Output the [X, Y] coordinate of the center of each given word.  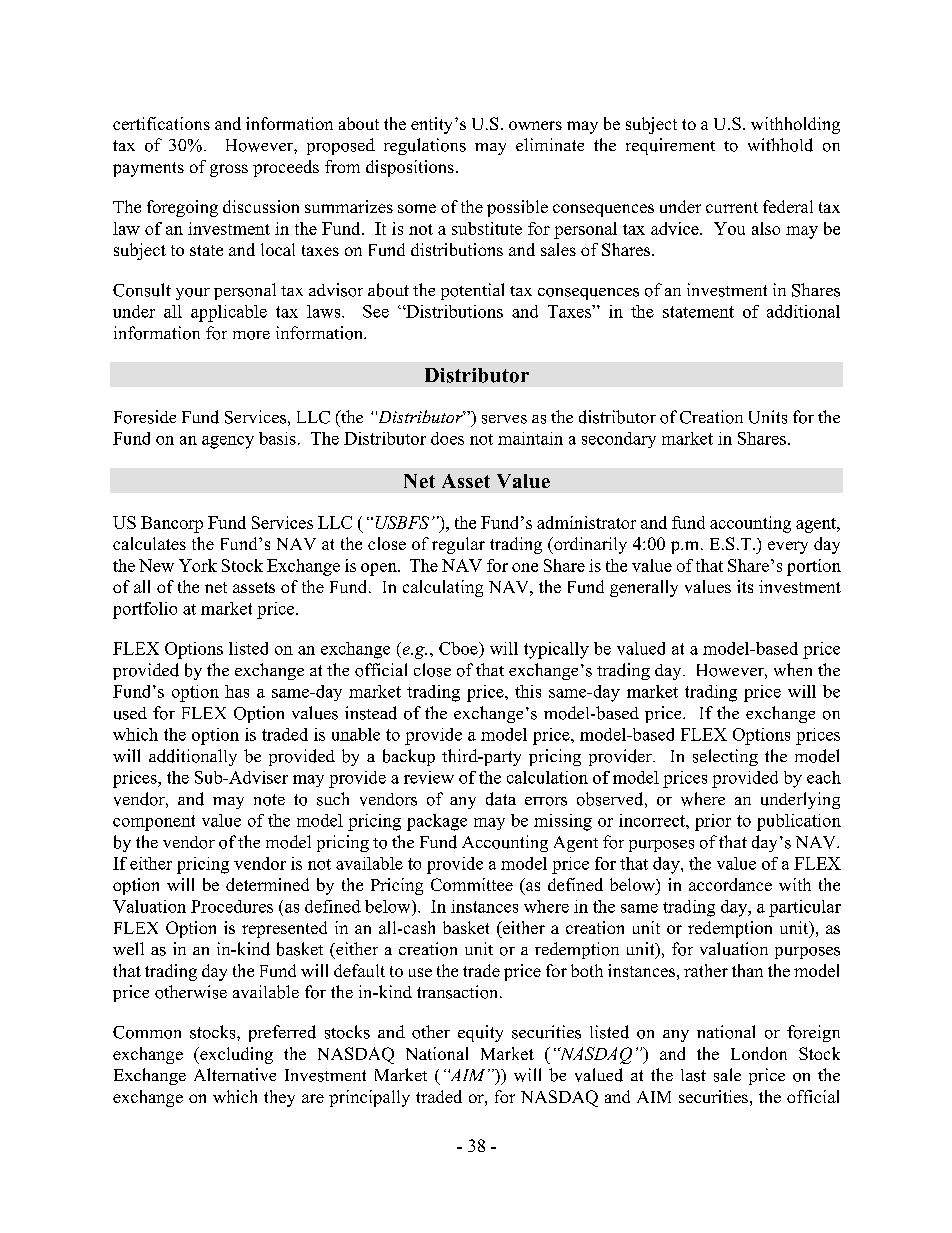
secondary [619, 440]
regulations [425, 146]
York [198, 565]
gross [229, 170]
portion [814, 567]
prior [713, 822]
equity [480, 1033]
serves [504, 419]
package [437, 822]
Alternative [235, 1074]
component [154, 823]
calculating [443, 588]
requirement [670, 146]
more [251, 335]
